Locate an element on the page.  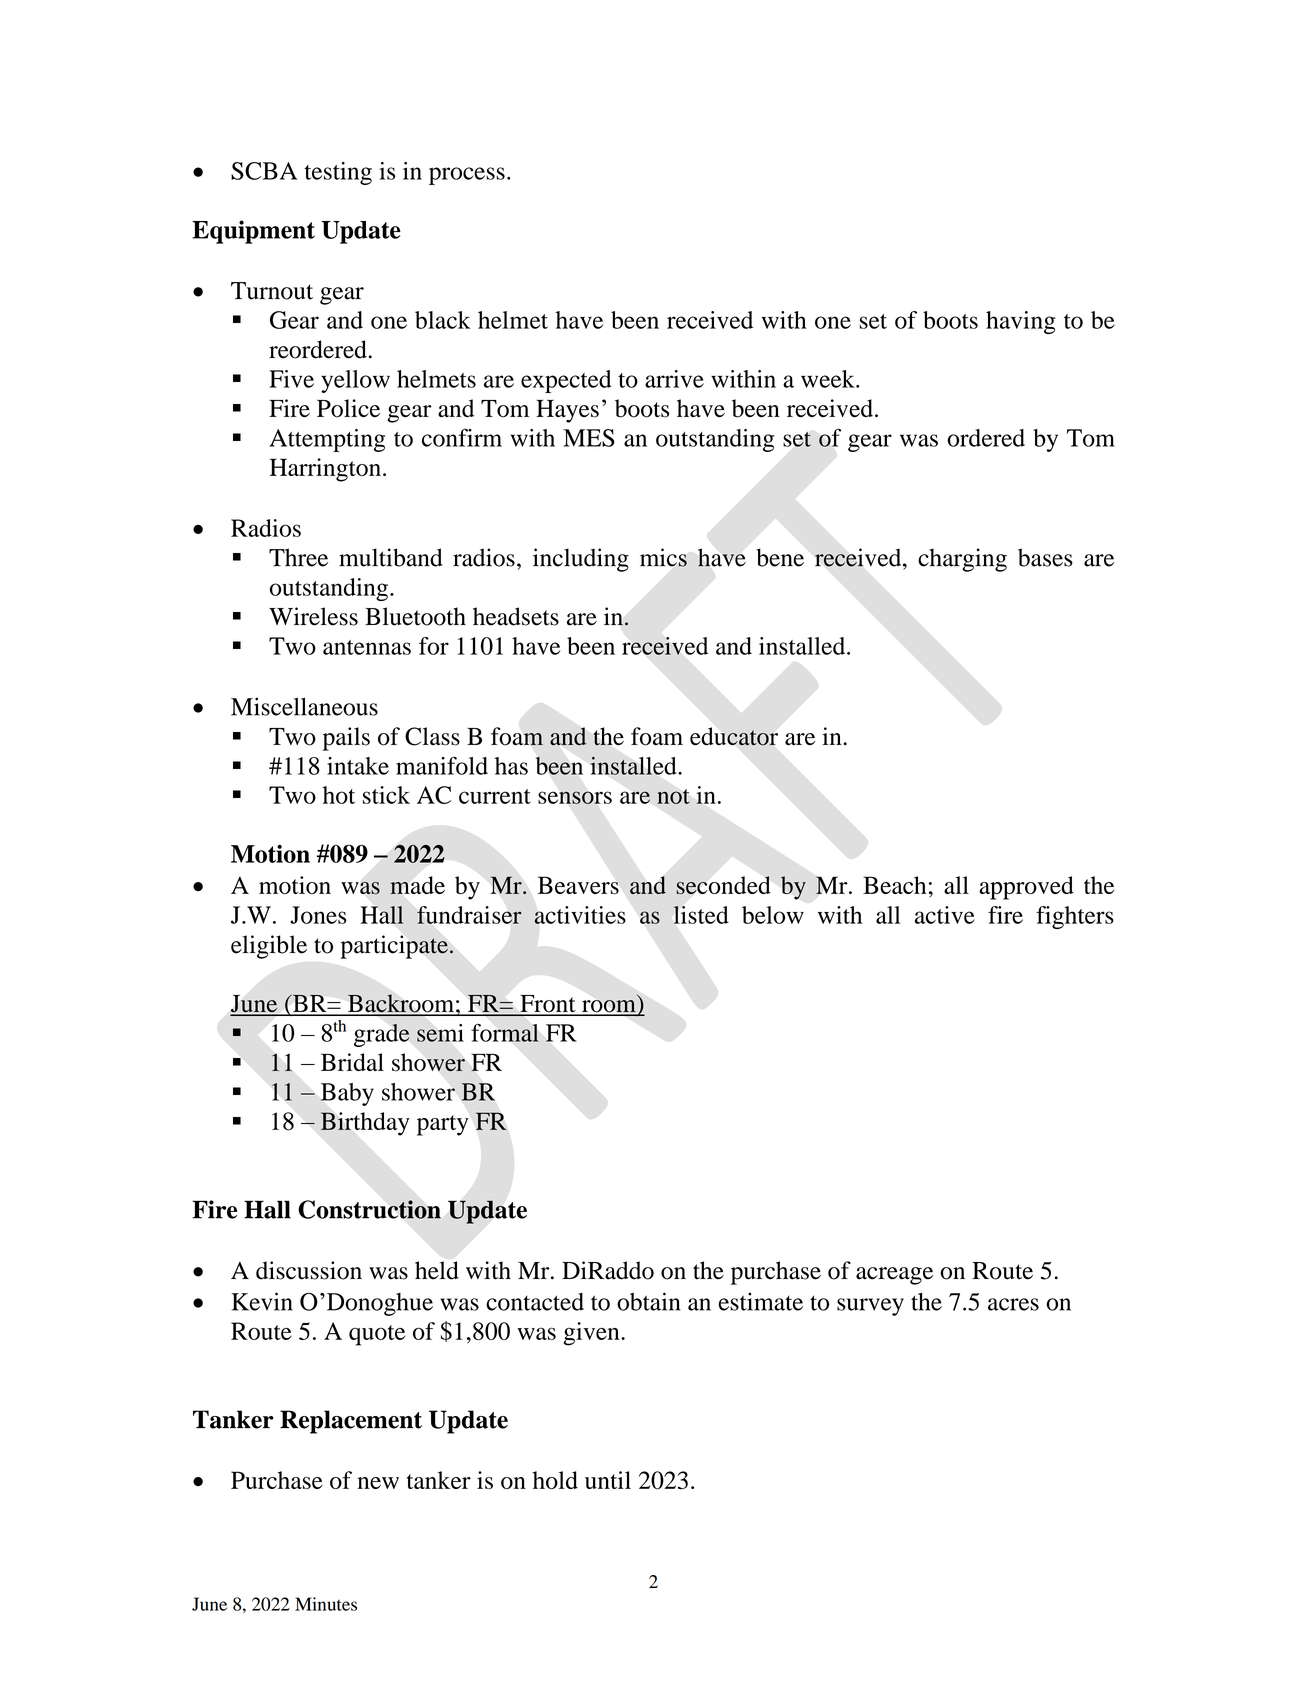
Jones is located at coordinates (318, 915).
